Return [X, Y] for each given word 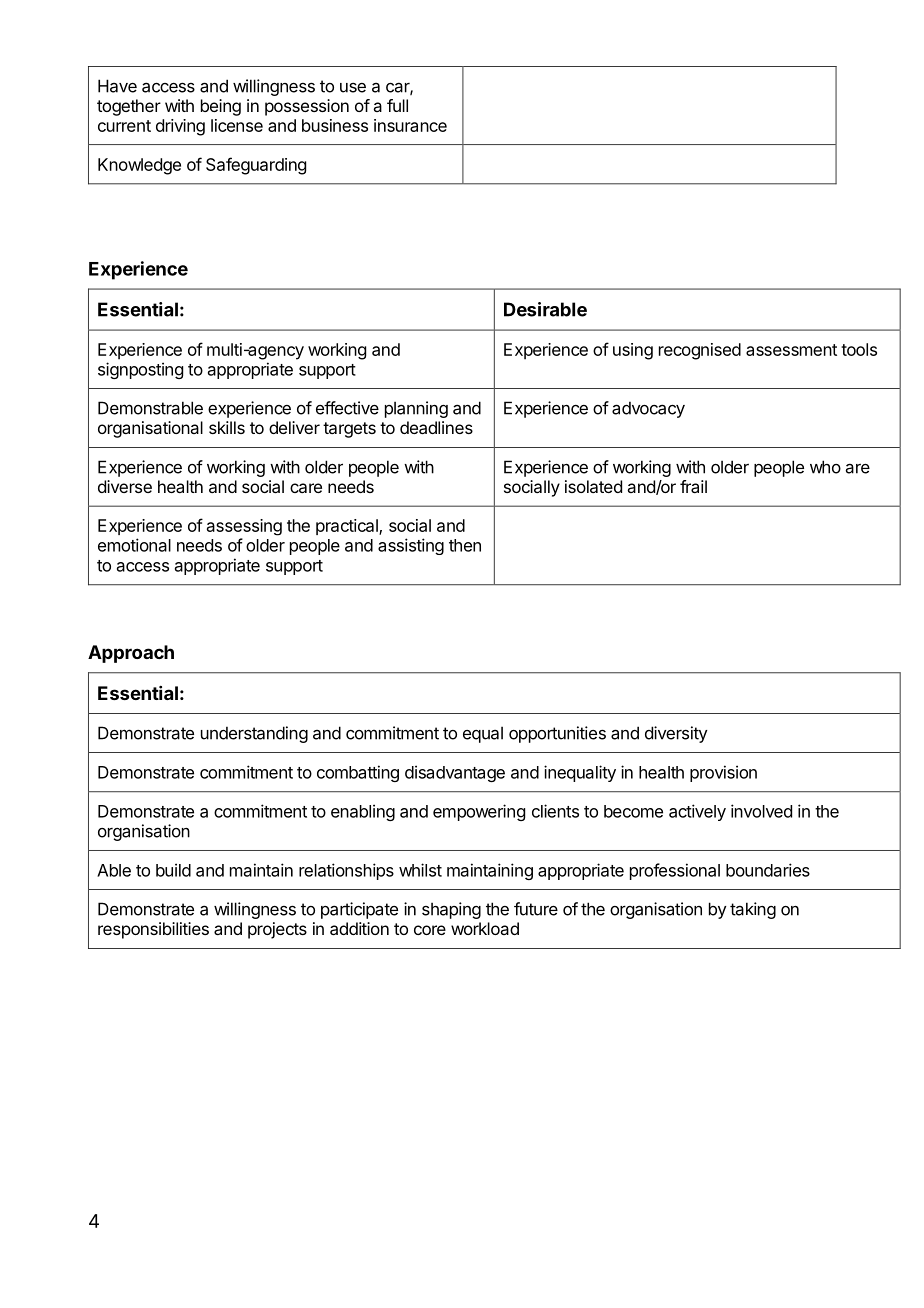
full [397, 105]
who [825, 467]
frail [693, 486]
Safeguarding [256, 166]
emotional [134, 545]
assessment [791, 350]
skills [227, 427]
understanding [254, 734]
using [633, 351]
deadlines [436, 427]
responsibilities [153, 930]
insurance [410, 125]
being [221, 107]
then [465, 545]
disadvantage [455, 773]
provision [723, 773]
